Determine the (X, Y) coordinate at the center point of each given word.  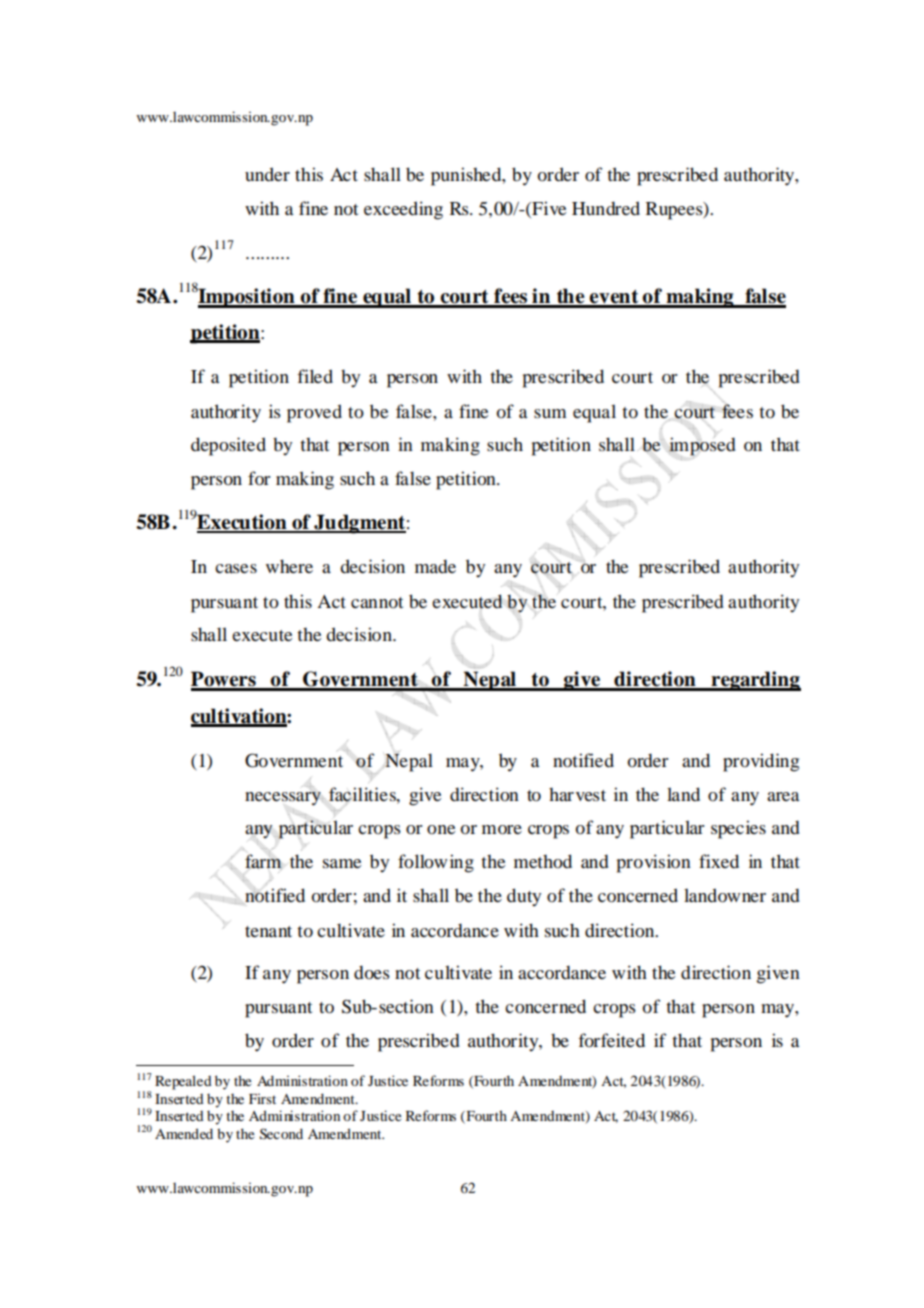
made (435, 566)
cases (236, 568)
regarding (755, 681)
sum (550, 413)
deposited (228, 446)
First (262, 1098)
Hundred (606, 208)
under (267, 174)
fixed (719, 861)
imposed (702, 446)
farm (263, 860)
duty (524, 897)
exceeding (403, 210)
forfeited (611, 1040)
